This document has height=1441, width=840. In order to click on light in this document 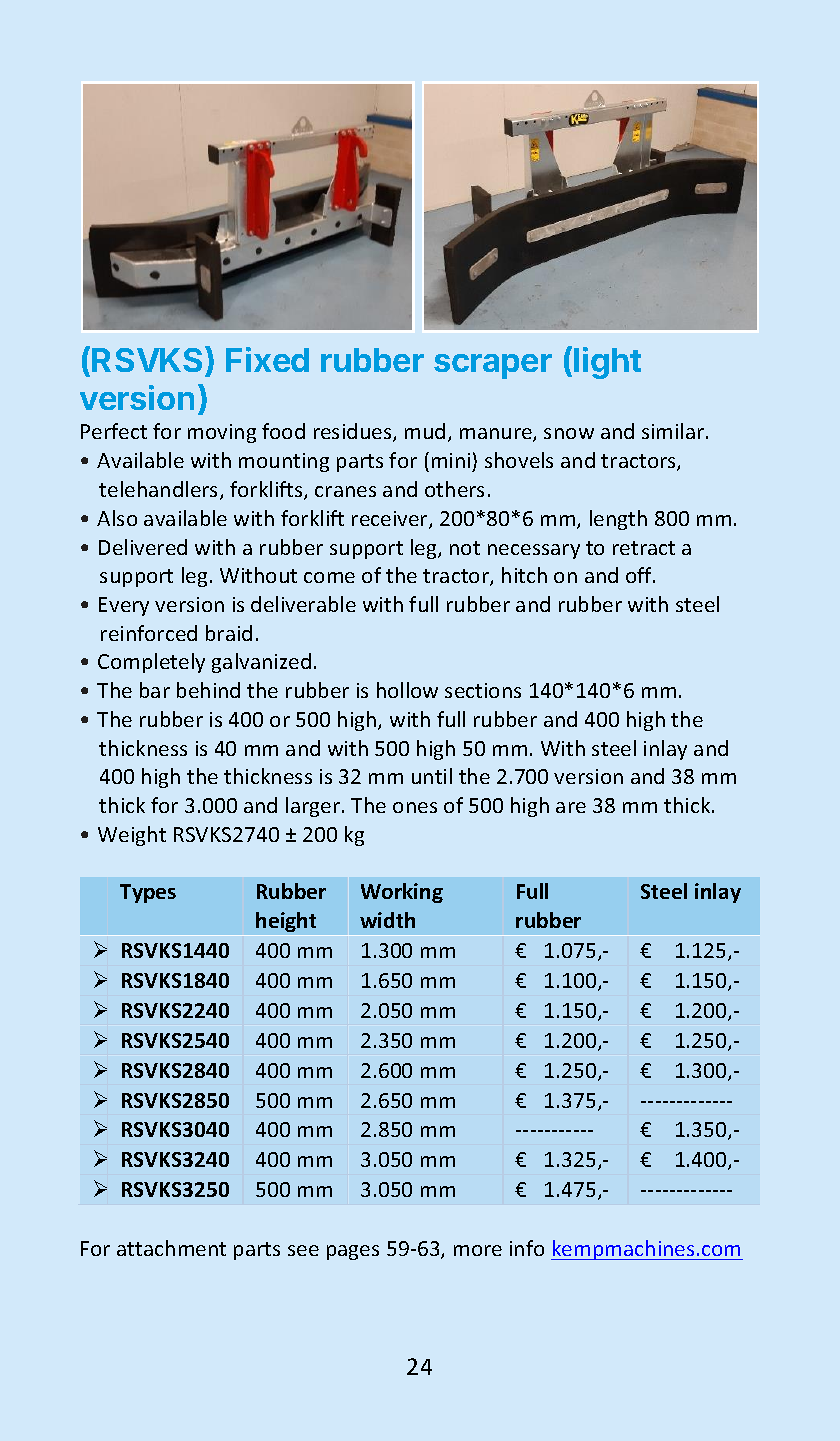, I will do `click(607, 363)`.
